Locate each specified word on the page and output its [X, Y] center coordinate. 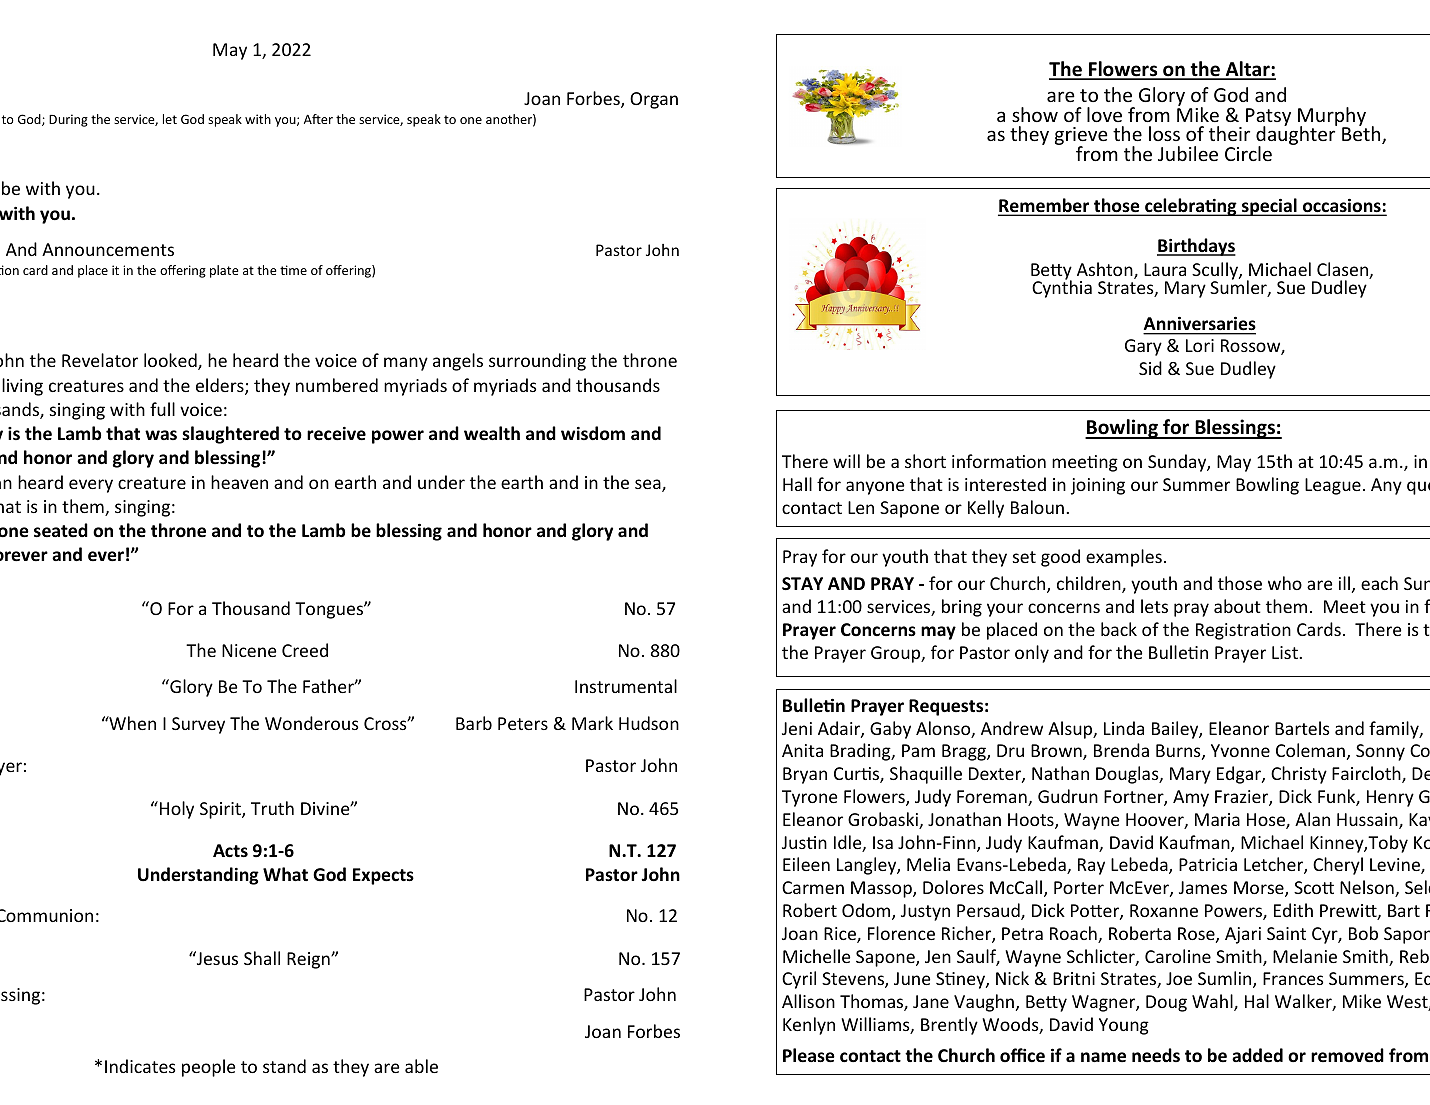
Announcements [108, 249]
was [161, 435]
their [1229, 133]
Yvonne [1240, 750]
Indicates [140, 1066]
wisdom [593, 433]
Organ [654, 100]
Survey [198, 725]
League [1333, 486]
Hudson [649, 723]
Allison [808, 1001]
